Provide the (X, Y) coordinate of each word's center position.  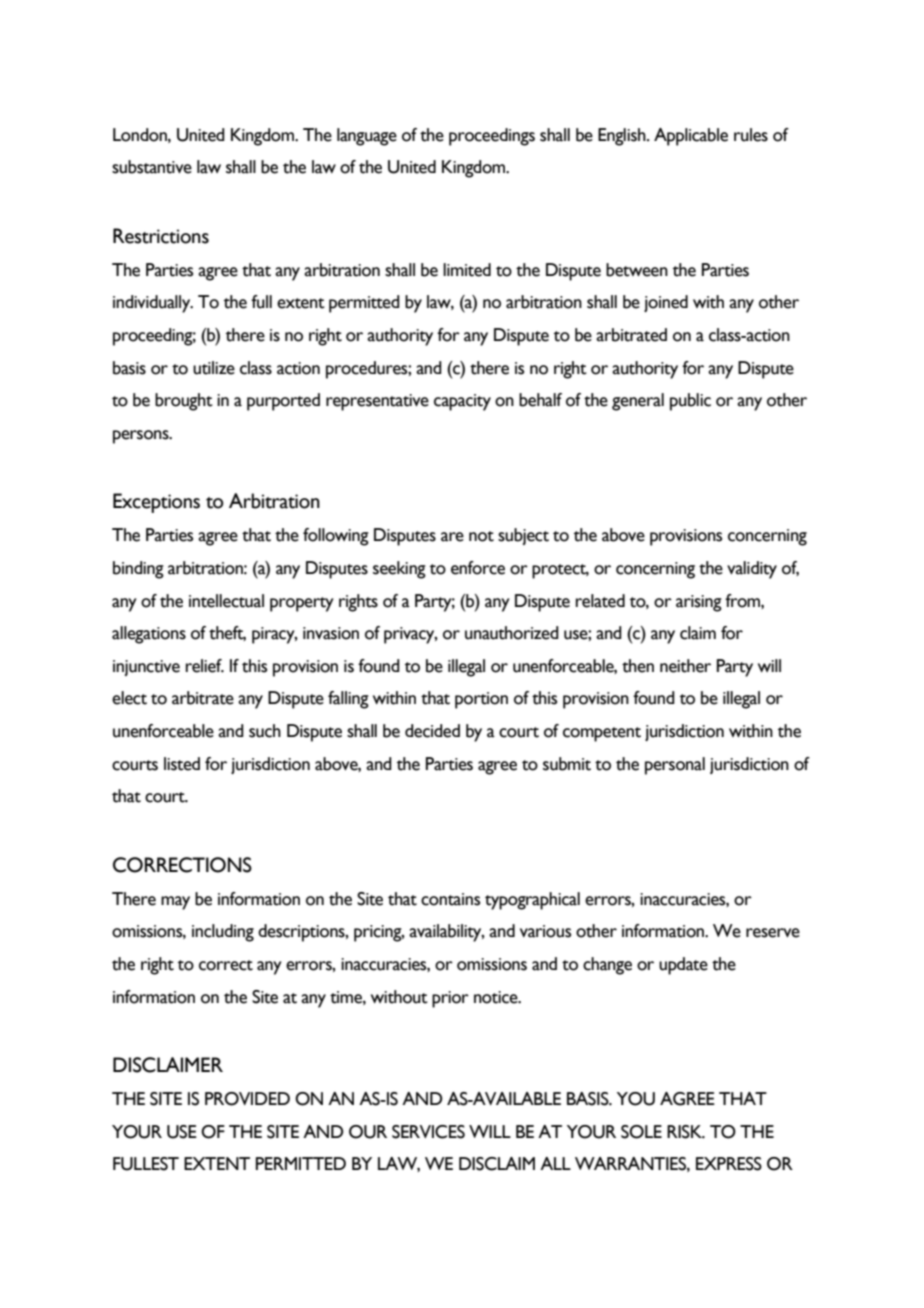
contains (450, 899)
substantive (152, 167)
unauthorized (512, 633)
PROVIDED (247, 1099)
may (175, 903)
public (690, 402)
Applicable (691, 137)
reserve (773, 933)
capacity (462, 402)
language (367, 137)
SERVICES (428, 1132)
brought (184, 402)
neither (685, 666)
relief (205, 666)
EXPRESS (729, 1164)
